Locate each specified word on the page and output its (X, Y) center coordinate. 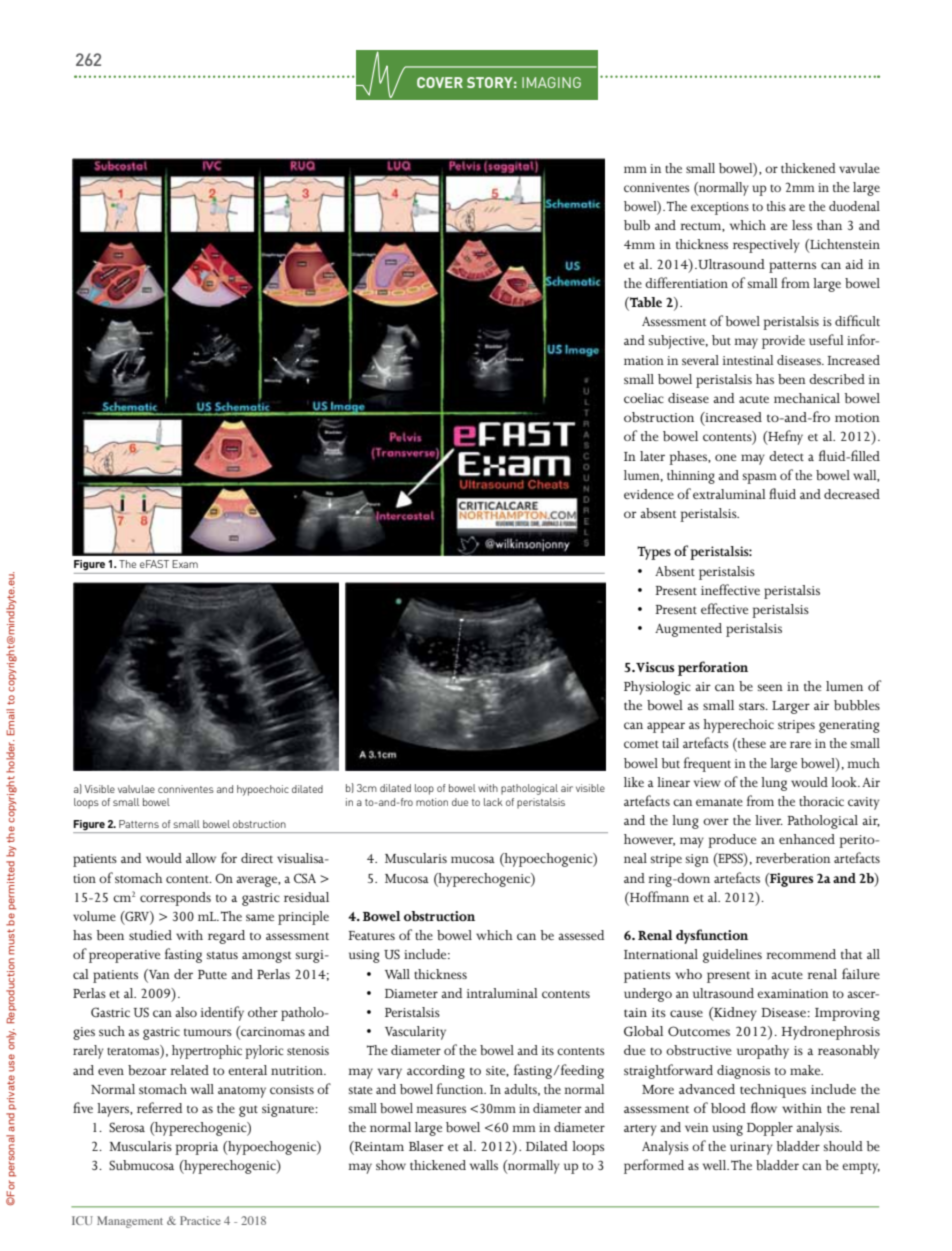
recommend (801, 954)
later (652, 456)
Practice (200, 1220)
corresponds (175, 899)
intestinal (747, 360)
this (776, 206)
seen (770, 687)
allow (201, 858)
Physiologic (657, 688)
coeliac (644, 398)
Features (371, 935)
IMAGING (551, 82)
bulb (637, 225)
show (391, 1165)
